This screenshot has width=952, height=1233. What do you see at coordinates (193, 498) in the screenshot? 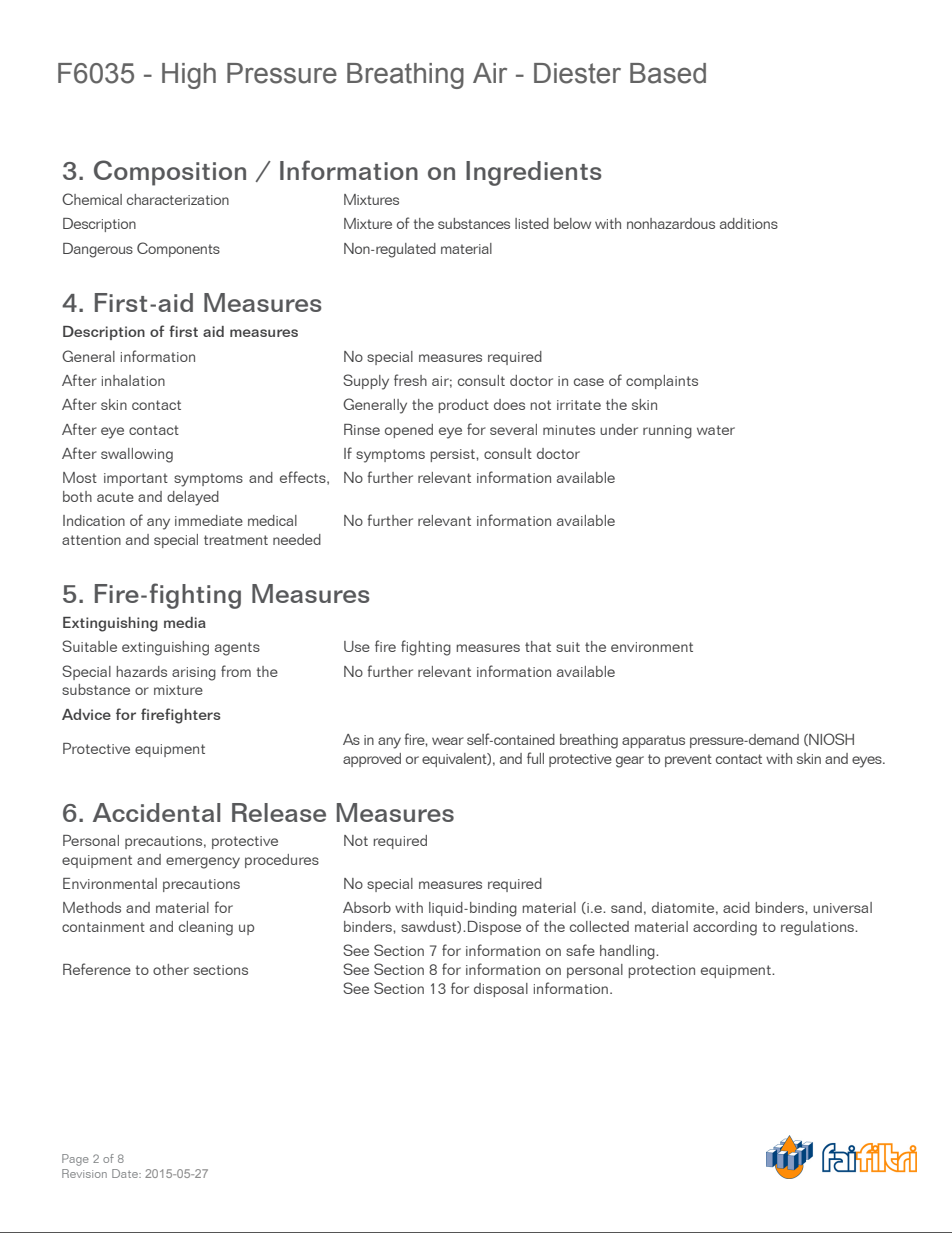
I see `delayed` at bounding box center [193, 498].
